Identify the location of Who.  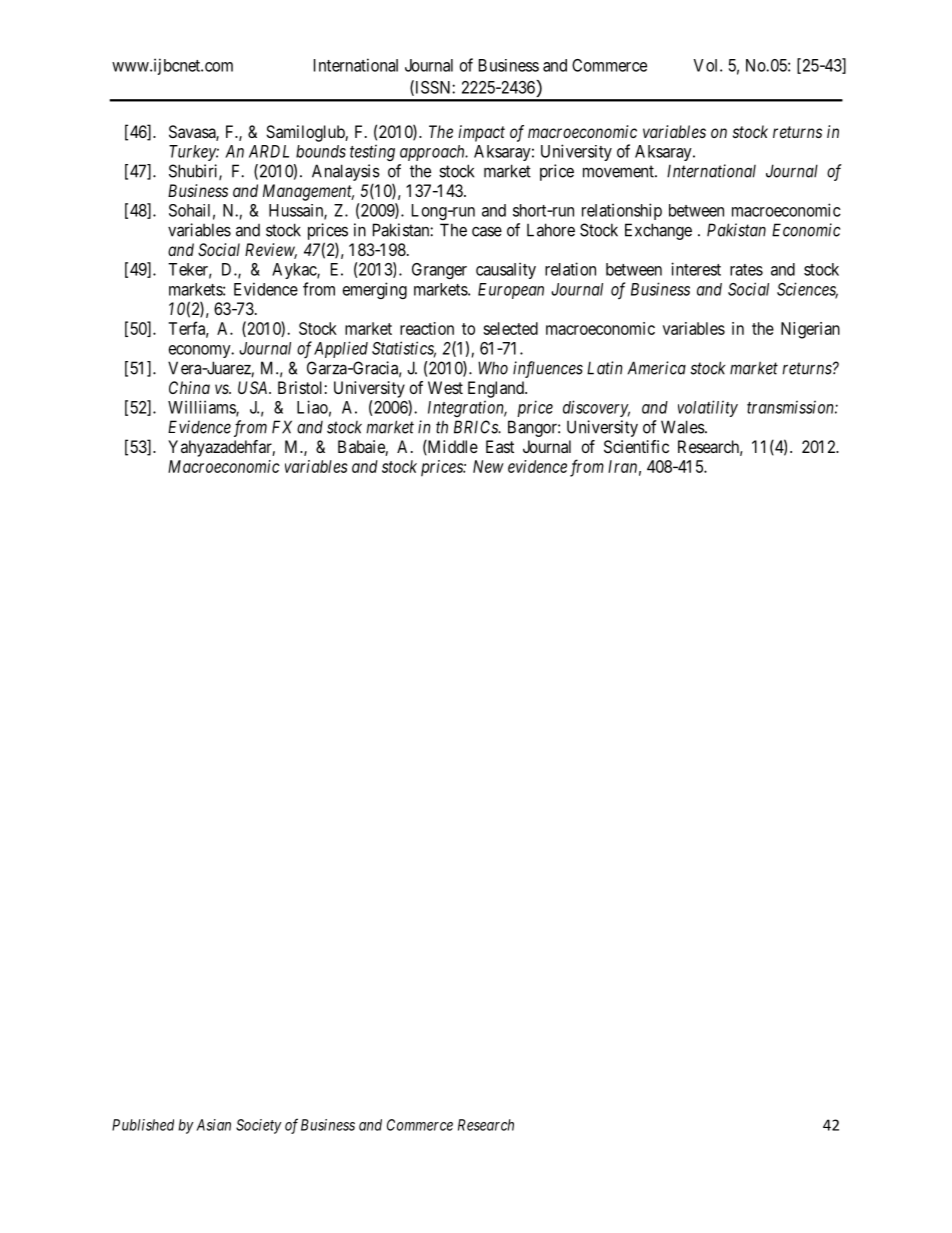
(493, 368).
